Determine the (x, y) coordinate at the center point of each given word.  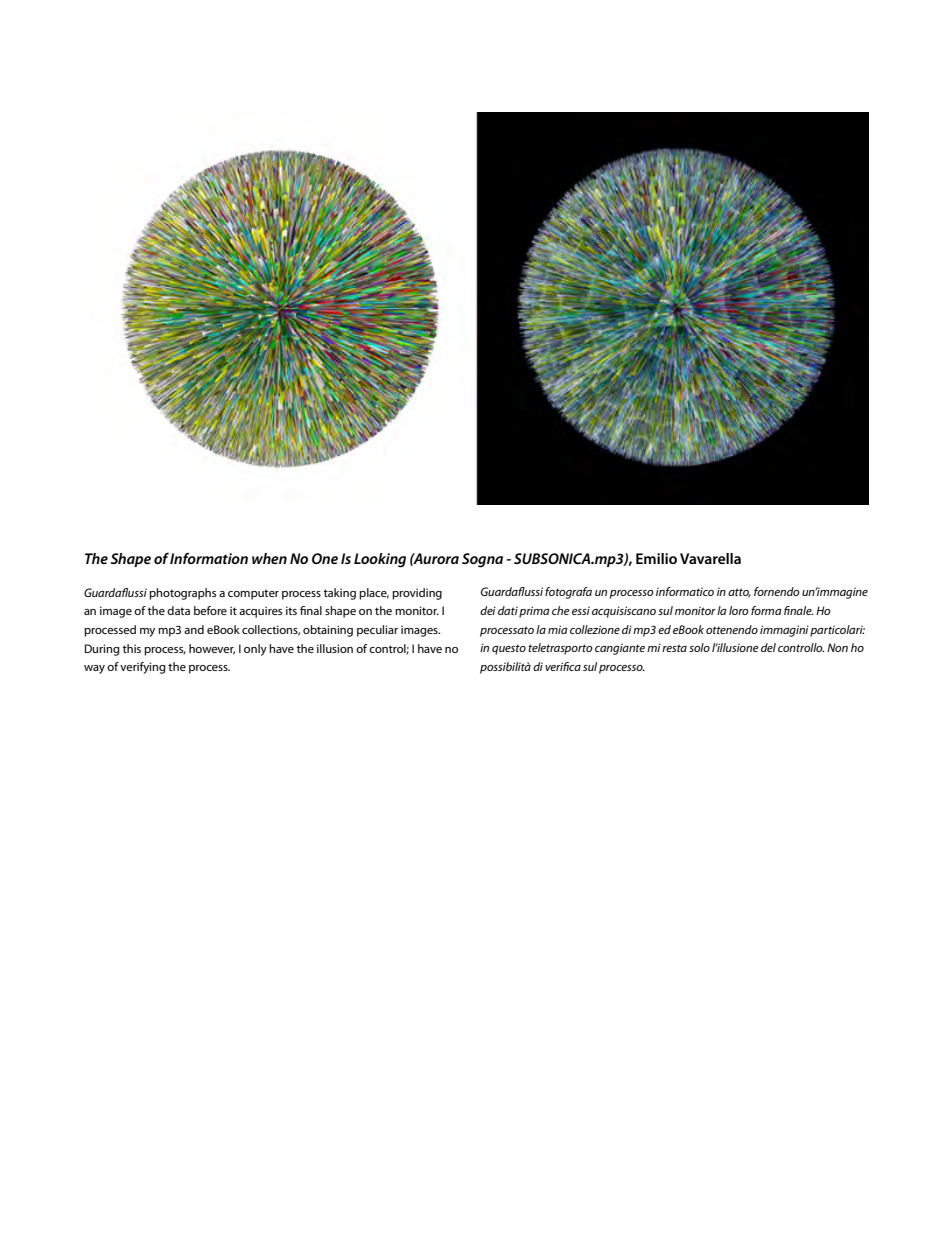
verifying (143, 668)
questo (509, 649)
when (269, 558)
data (178, 610)
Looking (380, 560)
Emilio (656, 558)
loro (739, 610)
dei (488, 610)
